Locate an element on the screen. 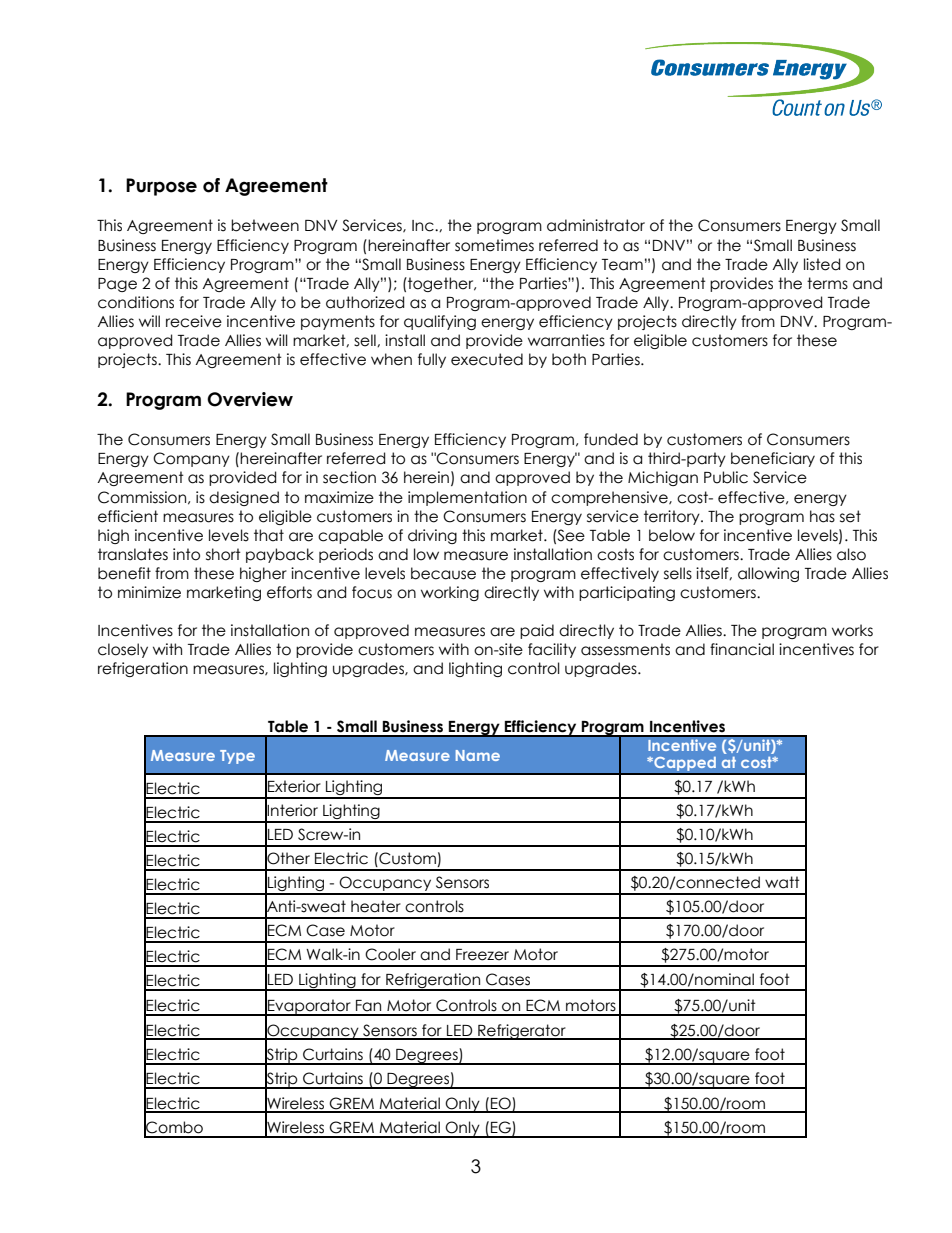 The width and height of the screenshot is (952, 1233). sometimes is located at coordinates (494, 245).
